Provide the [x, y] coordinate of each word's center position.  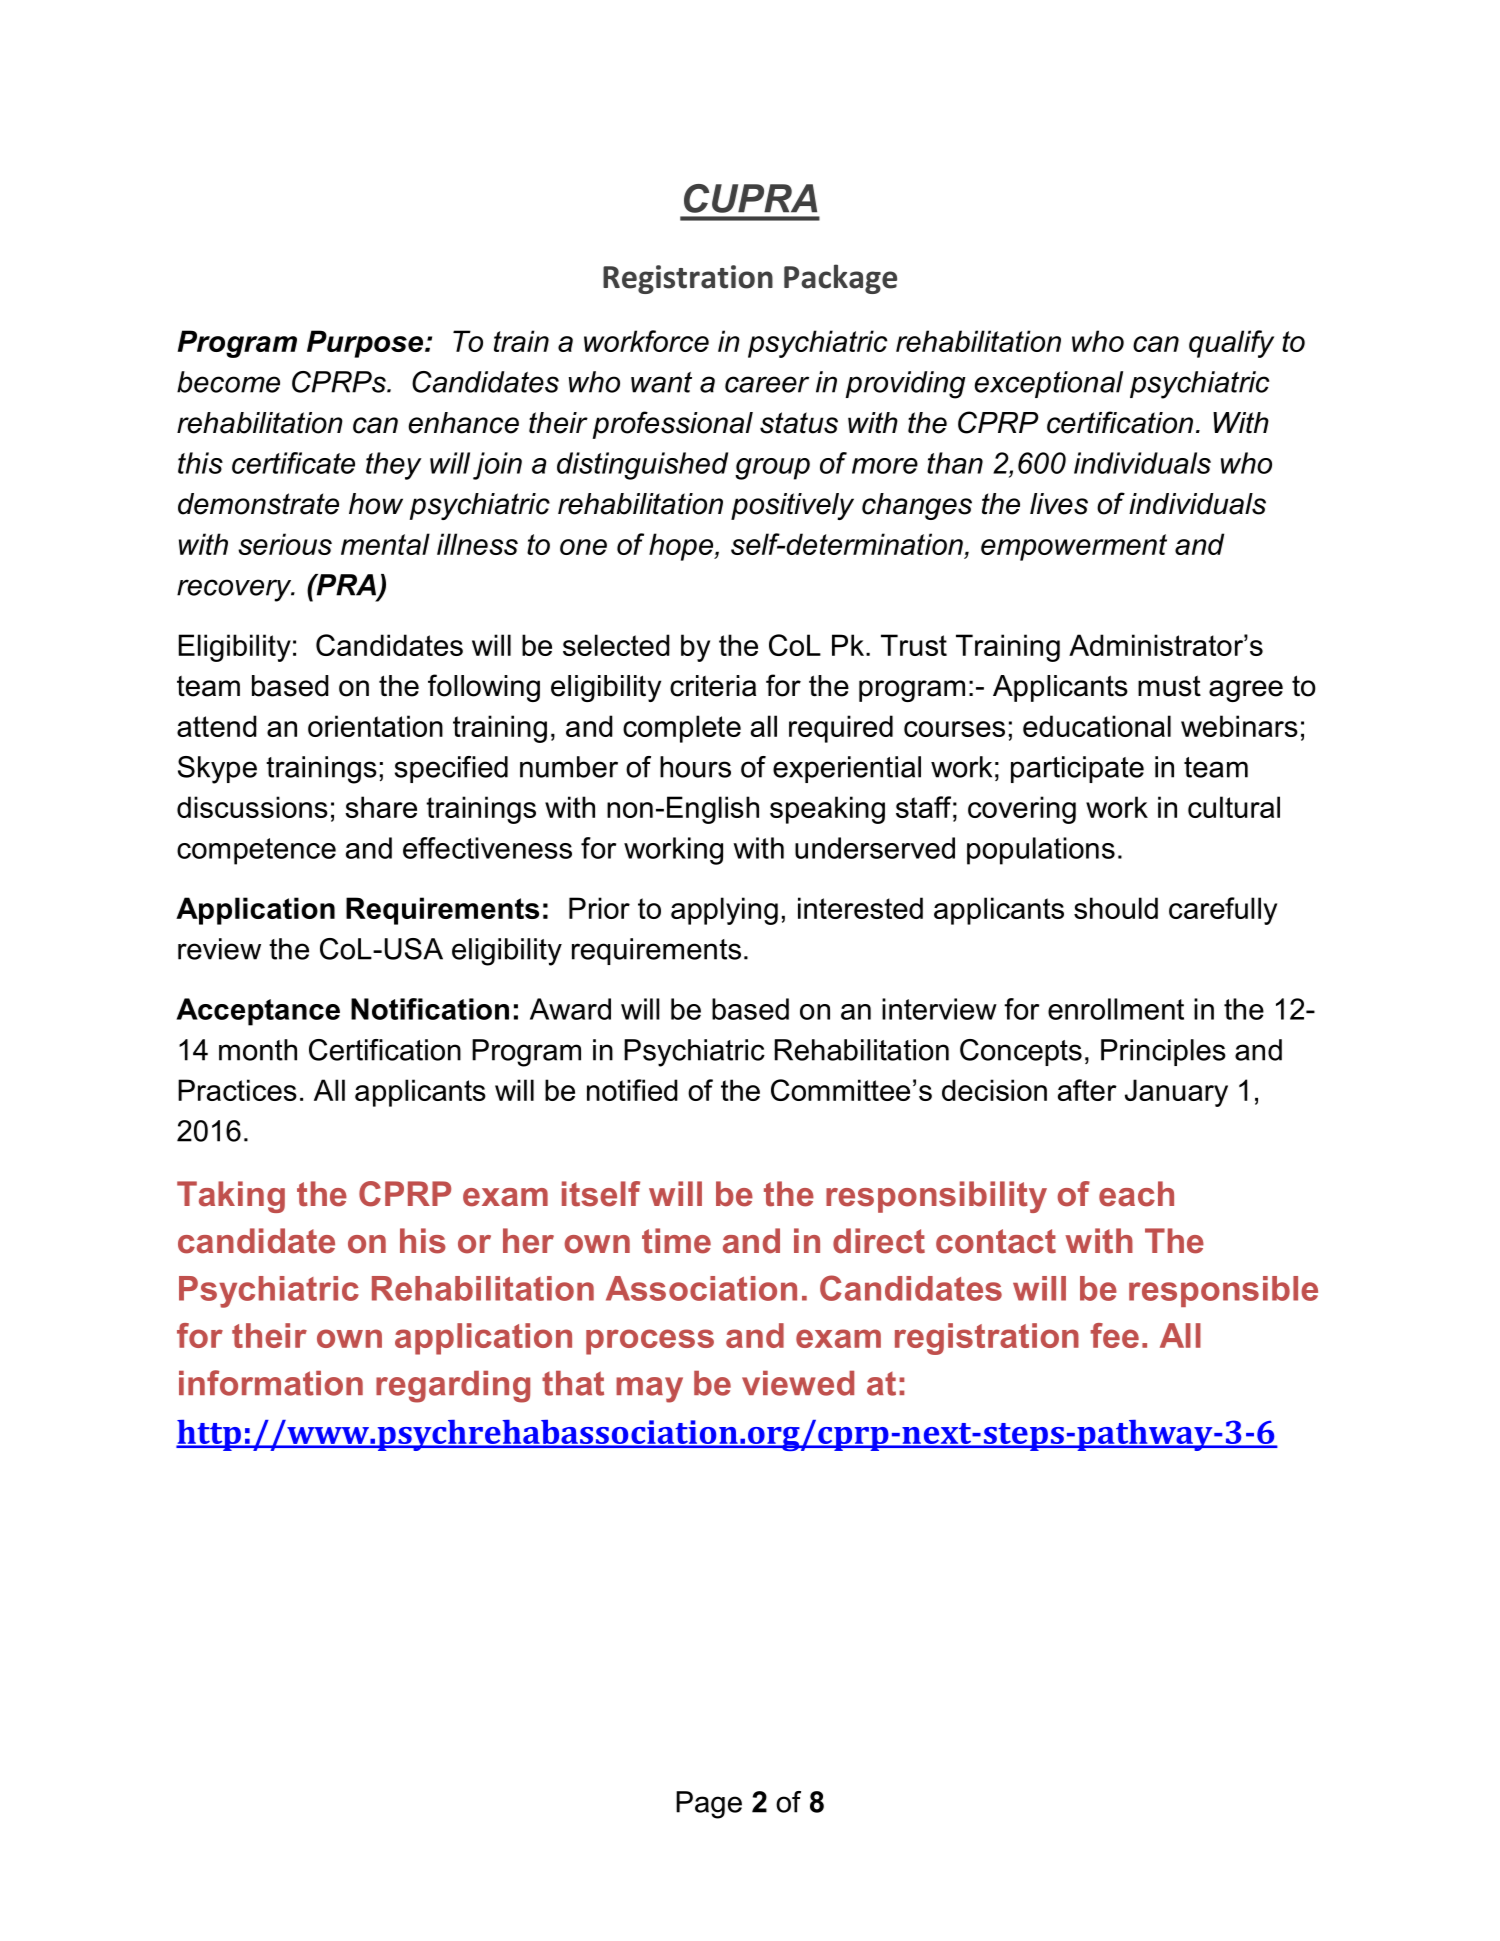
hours [695, 767]
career [767, 384]
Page [709, 1805]
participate [1077, 769]
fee [1115, 1335]
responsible [1223, 1291]
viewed [798, 1383]
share [381, 807]
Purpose [365, 344]
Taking [231, 1197]
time [676, 1241]
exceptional [1048, 384]
